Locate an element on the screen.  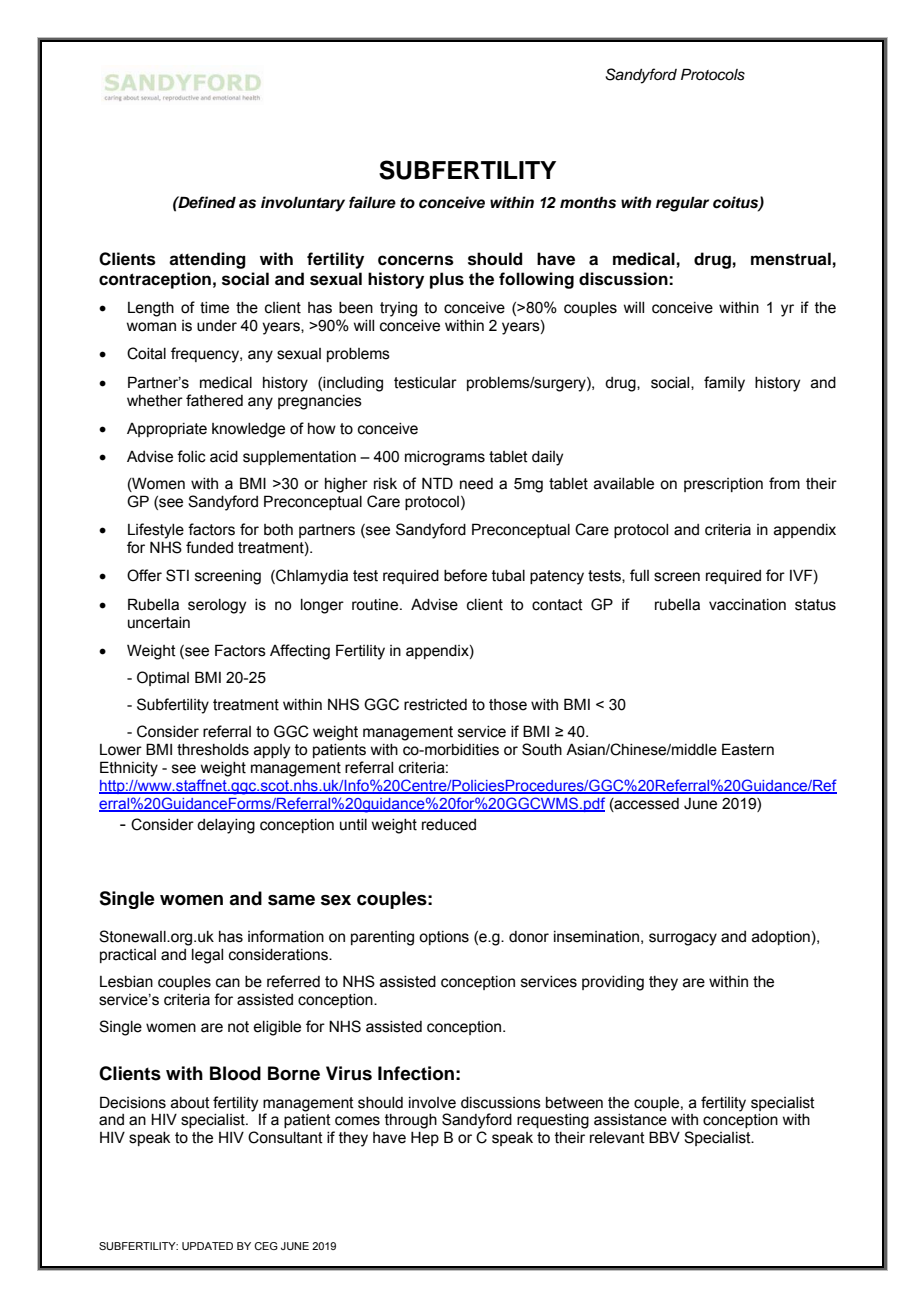
need is located at coordinates (476, 484).
